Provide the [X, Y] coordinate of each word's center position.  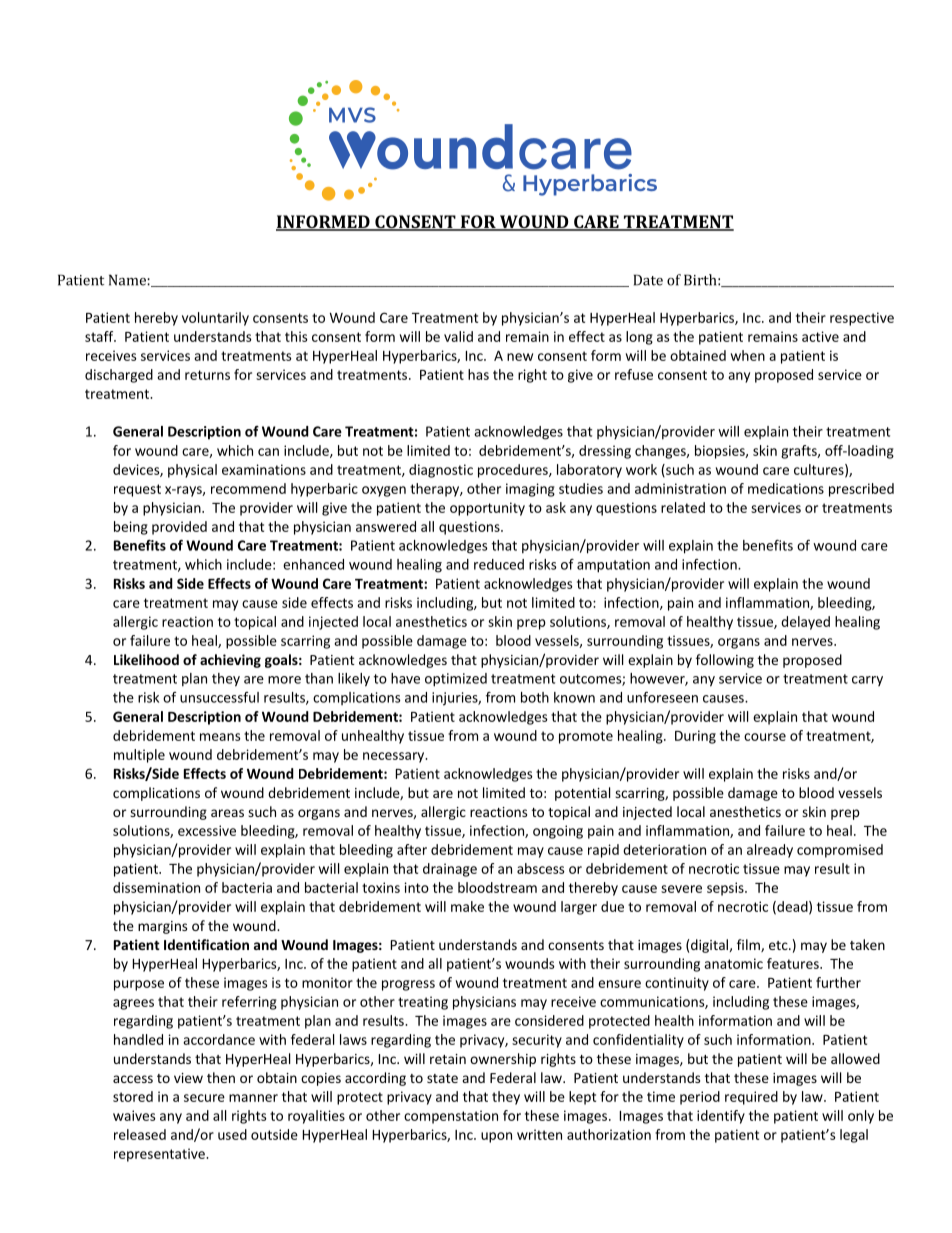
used [232, 1134]
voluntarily [215, 319]
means [220, 737]
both [535, 697]
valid [458, 336]
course [765, 737]
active [820, 336]
